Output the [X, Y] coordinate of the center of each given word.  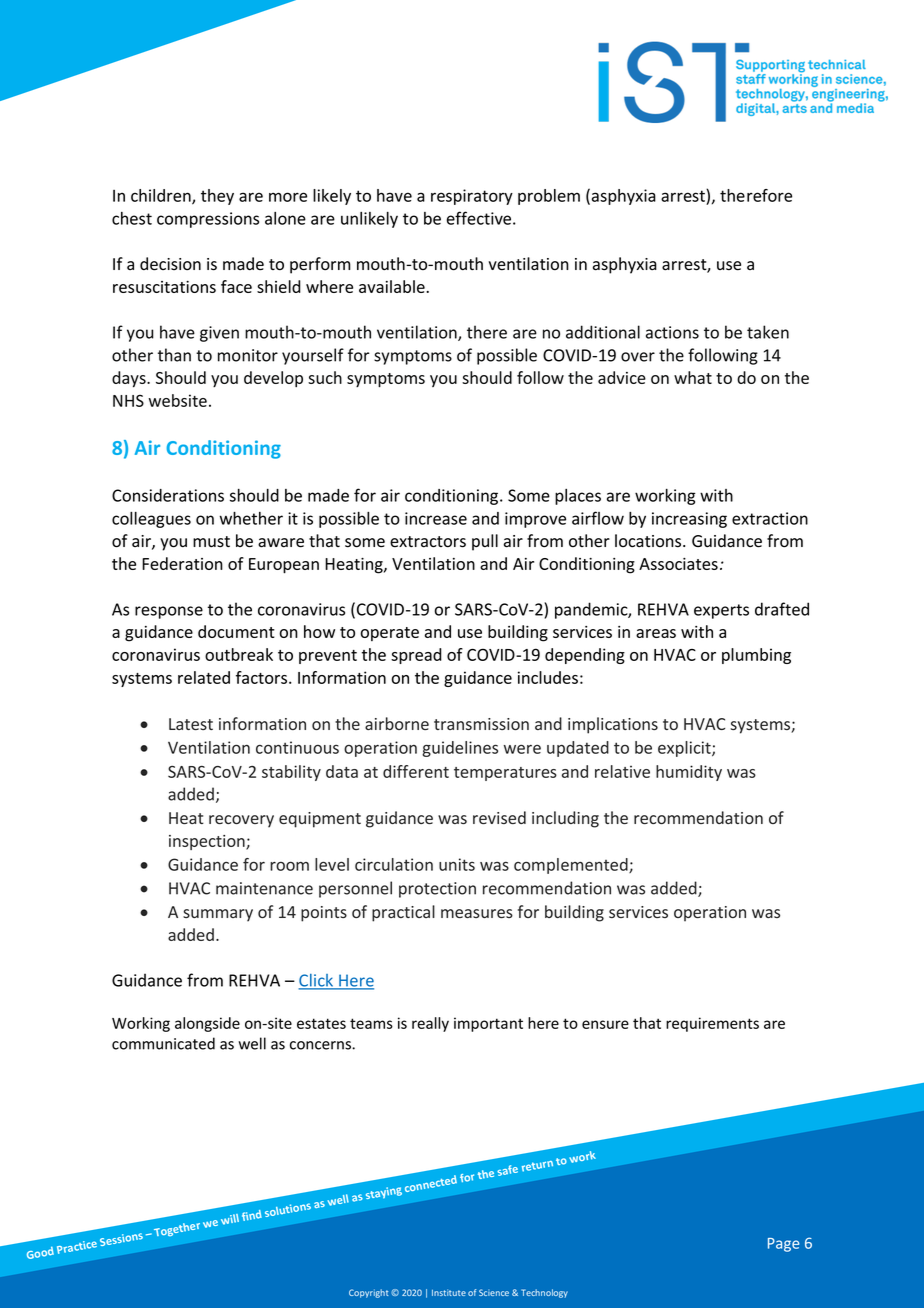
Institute [449, 1292]
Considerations [168, 495]
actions [672, 332]
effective [479, 218]
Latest [191, 724]
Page [783, 1245]
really [430, 1024]
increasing [689, 520]
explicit [685, 749]
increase [436, 518]
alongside [207, 1024]
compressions [208, 220]
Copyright [368, 1293]
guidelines [460, 749]
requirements [712, 1024]
